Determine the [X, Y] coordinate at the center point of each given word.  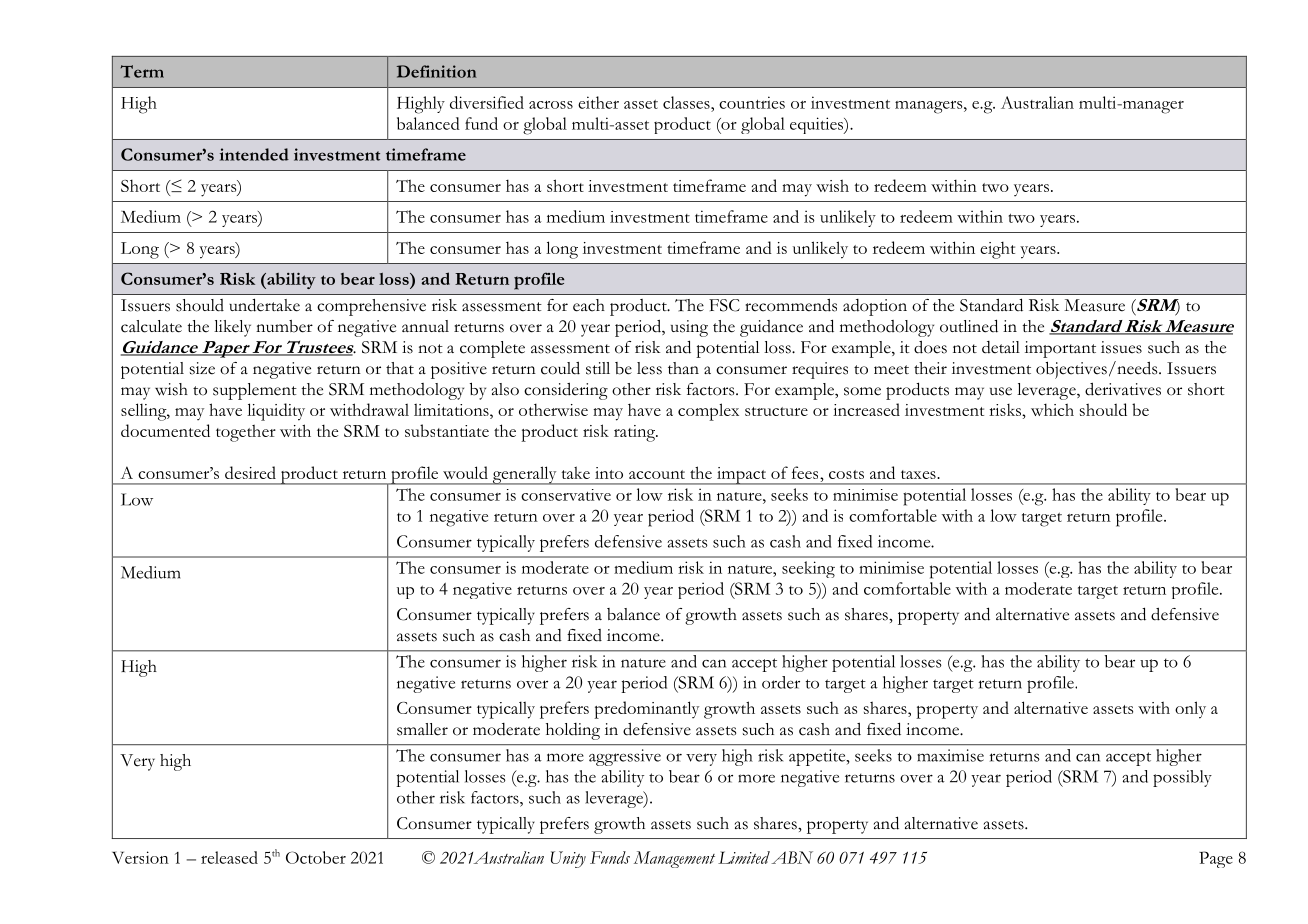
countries [752, 102]
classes [687, 102]
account [657, 474]
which [1052, 409]
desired [250, 472]
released [229, 857]
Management [674, 859]
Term [142, 71]
